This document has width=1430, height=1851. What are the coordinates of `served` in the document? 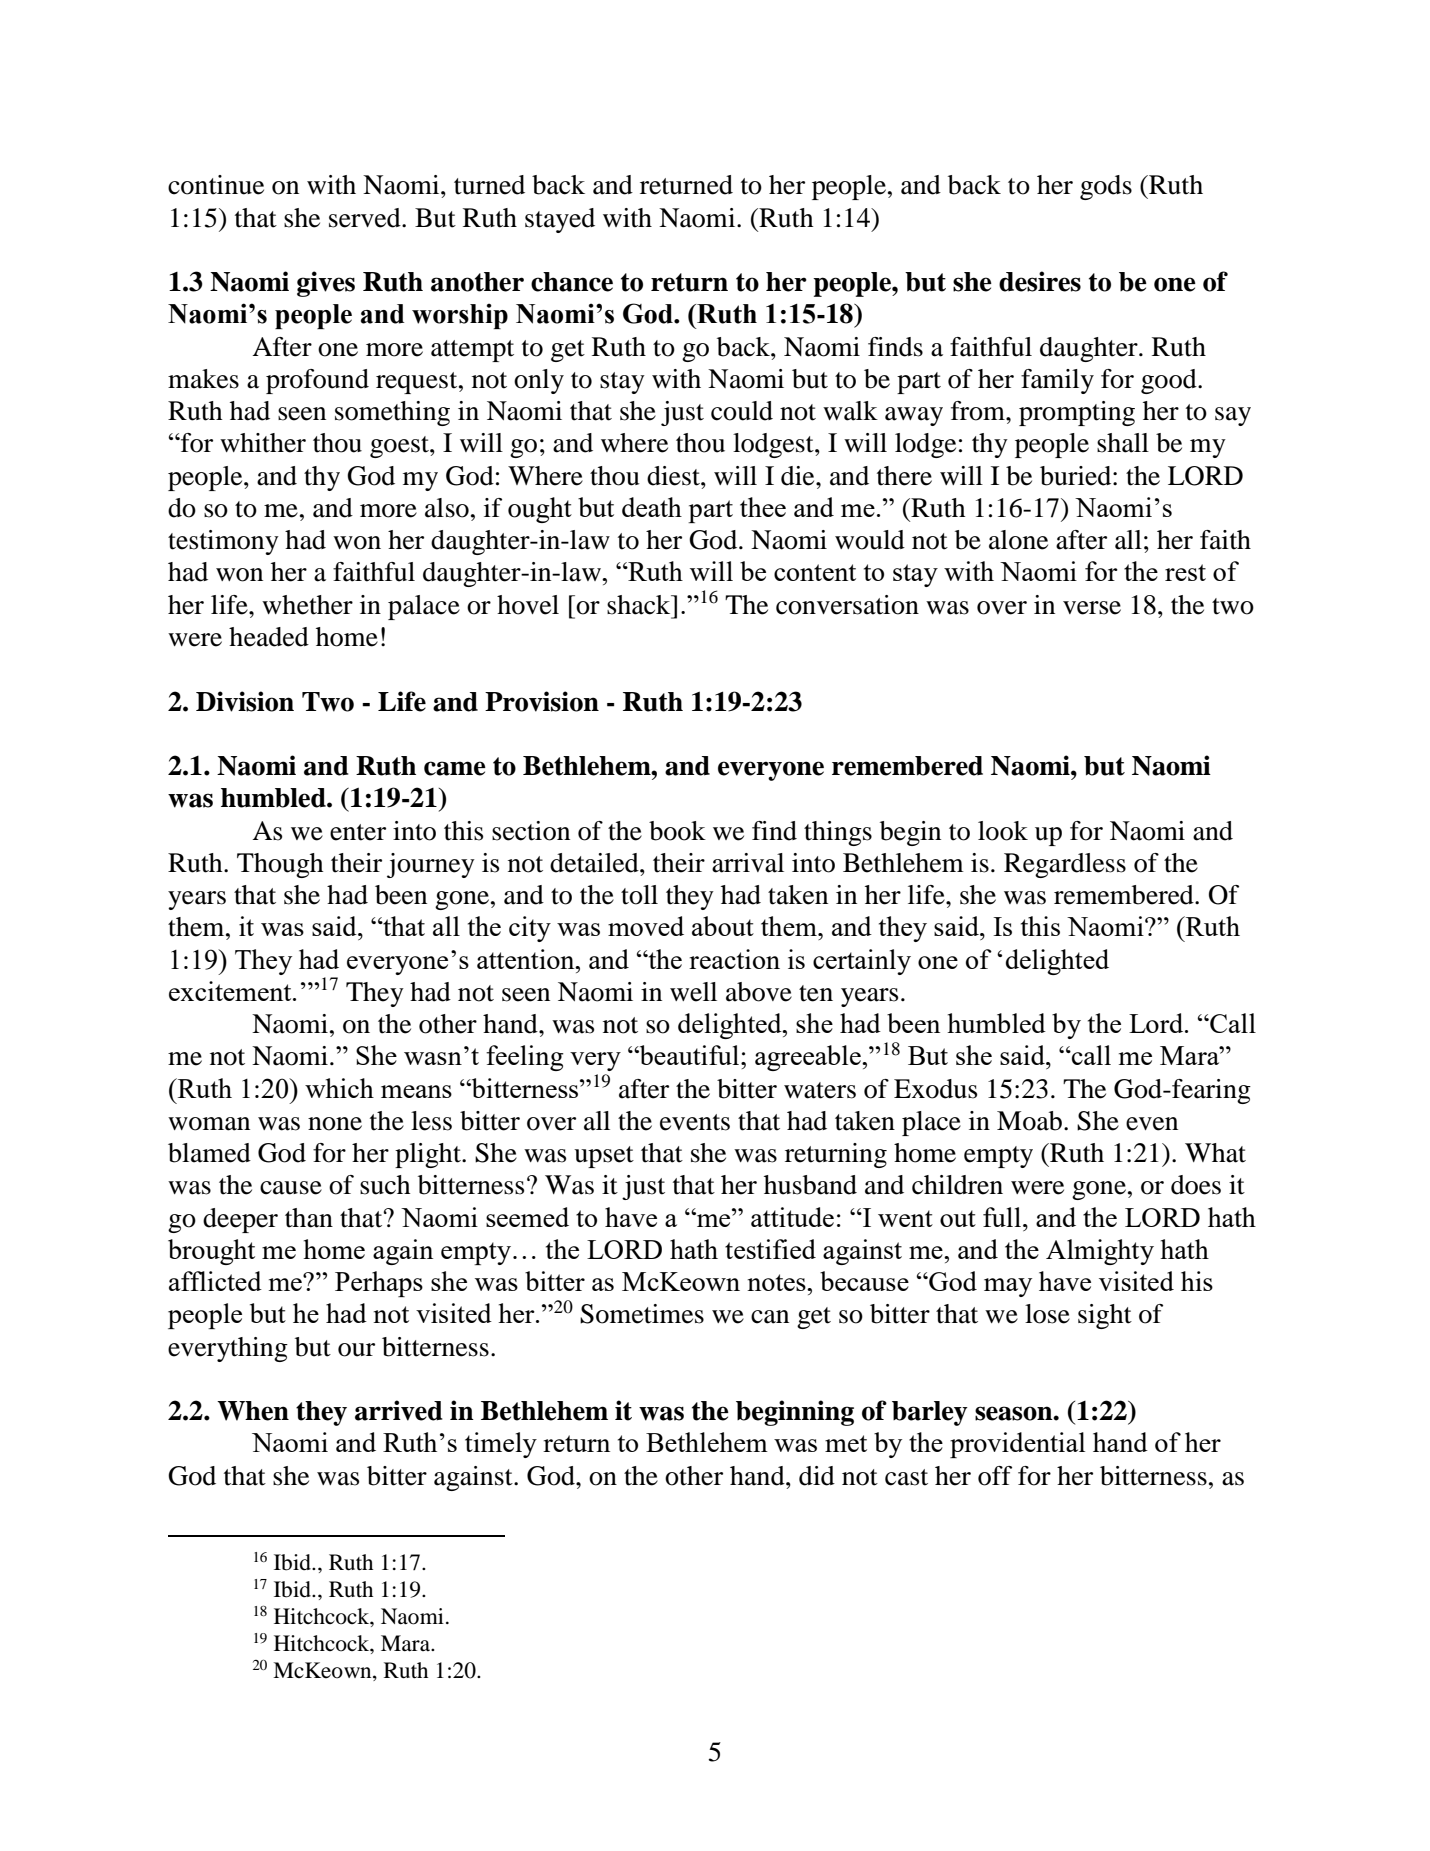 It's located at (366, 218).
